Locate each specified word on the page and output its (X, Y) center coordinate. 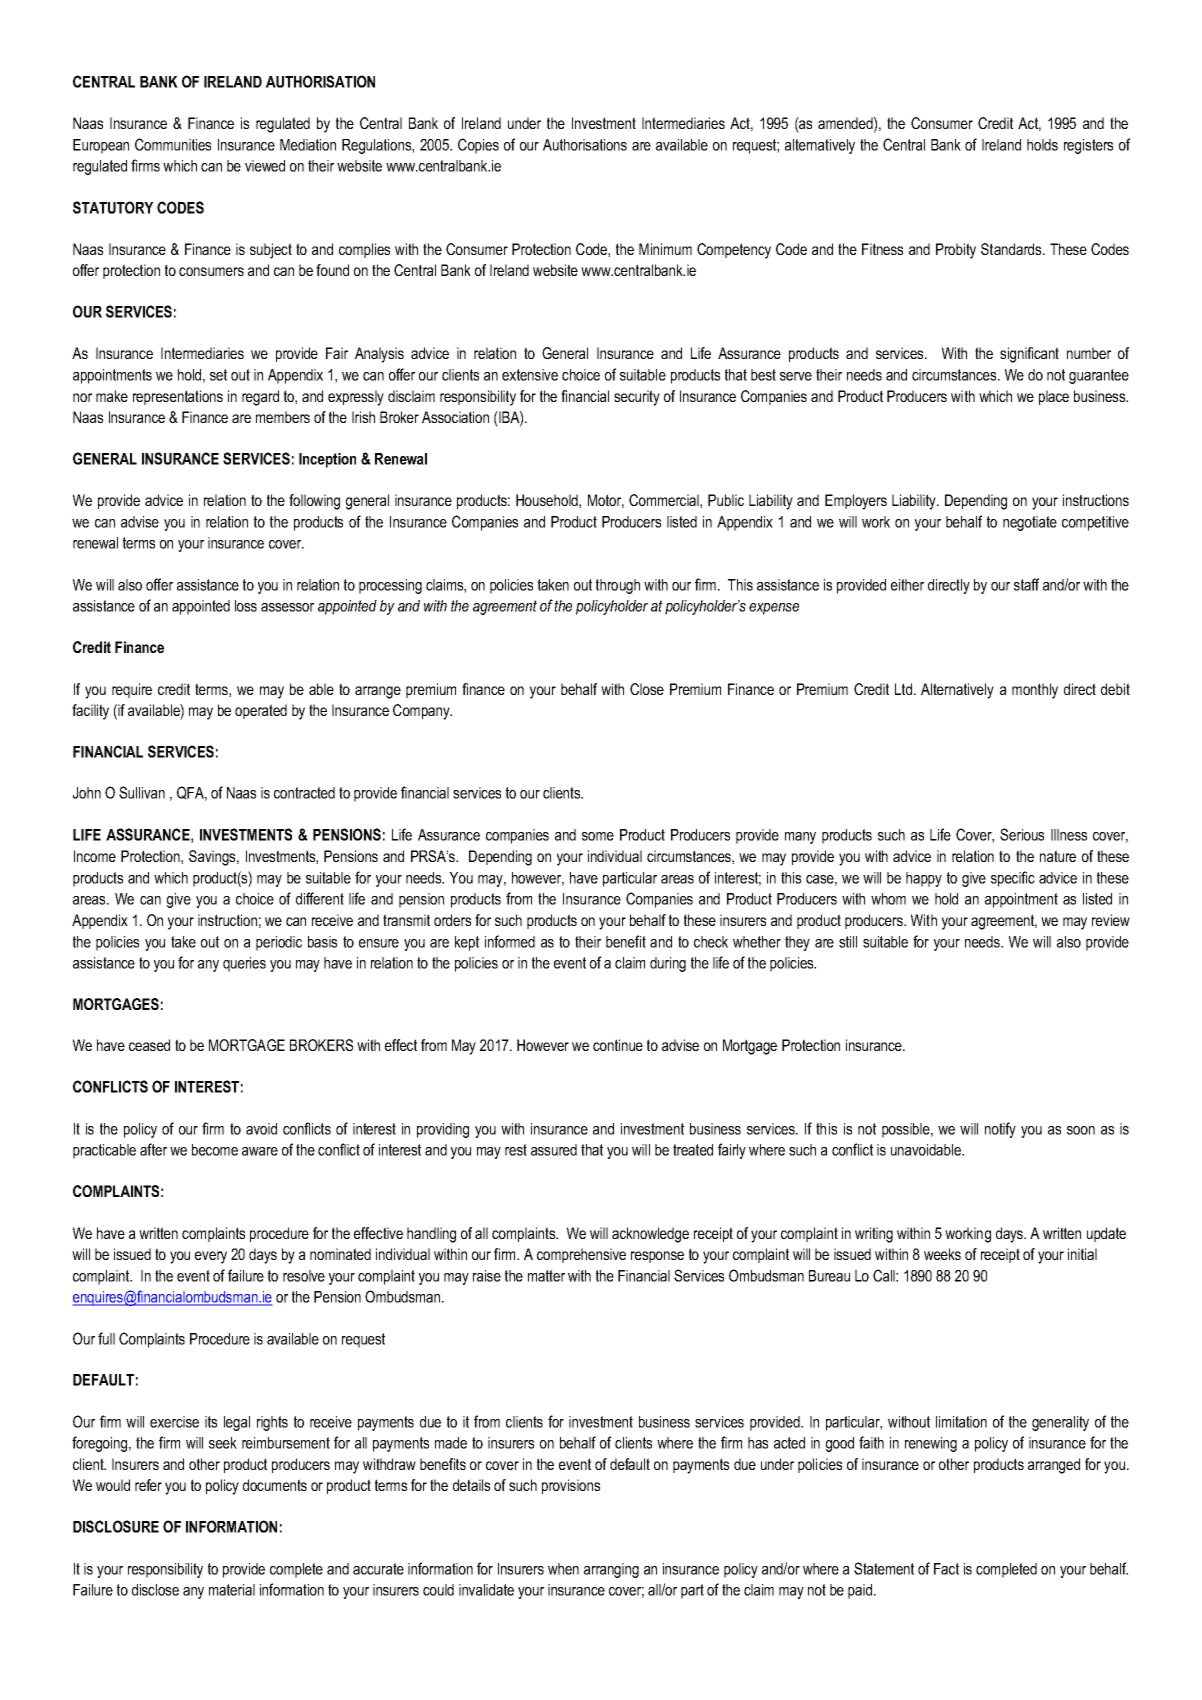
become (215, 1150)
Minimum (665, 249)
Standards (1012, 249)
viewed (265, 166)
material (232, 1590)
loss (246, 606)
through (618, 586)
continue (618, 1045)
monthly (1035, 691)
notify (1000, 1130)
